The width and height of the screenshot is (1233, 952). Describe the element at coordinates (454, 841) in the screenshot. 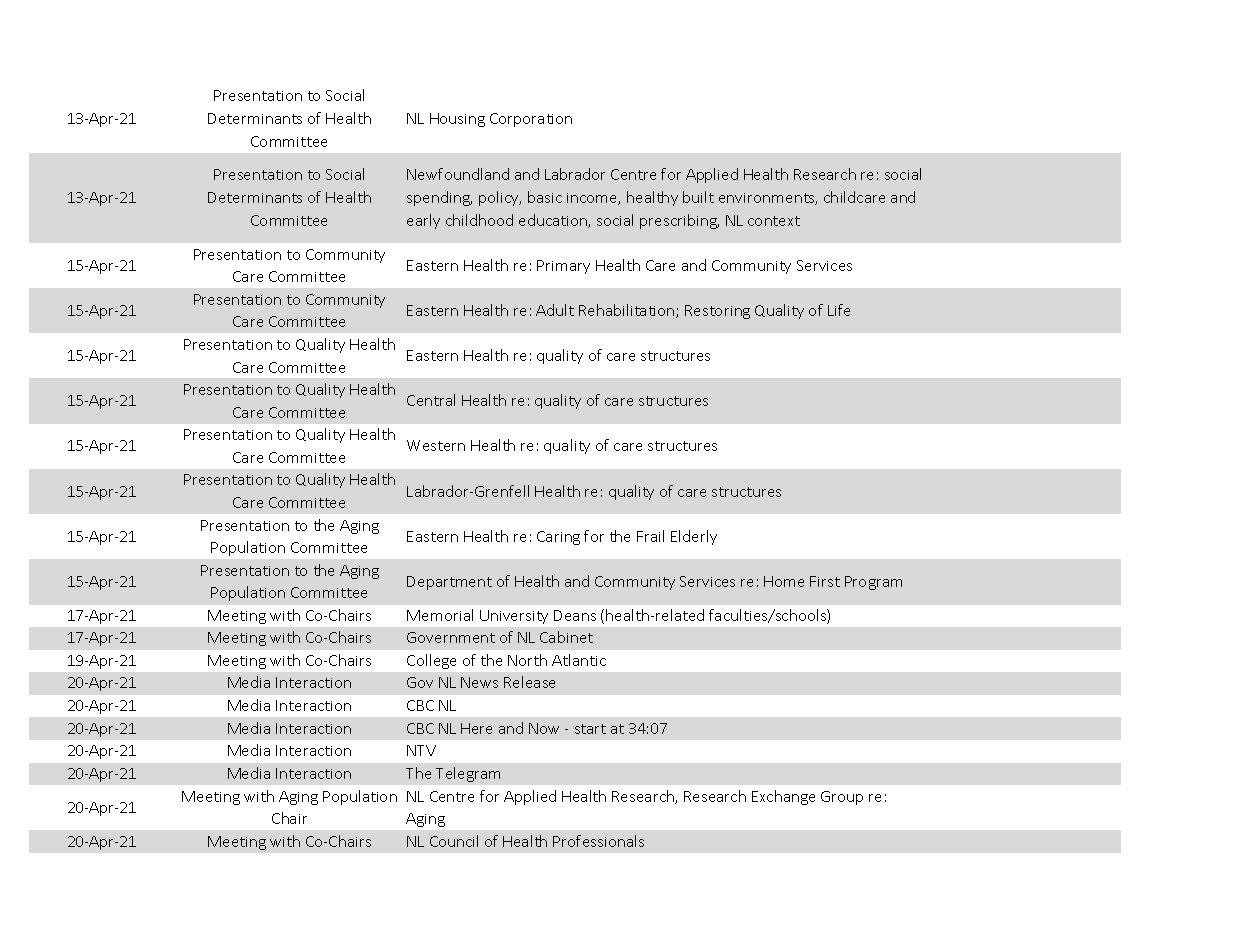

I see `Council` at that location.
